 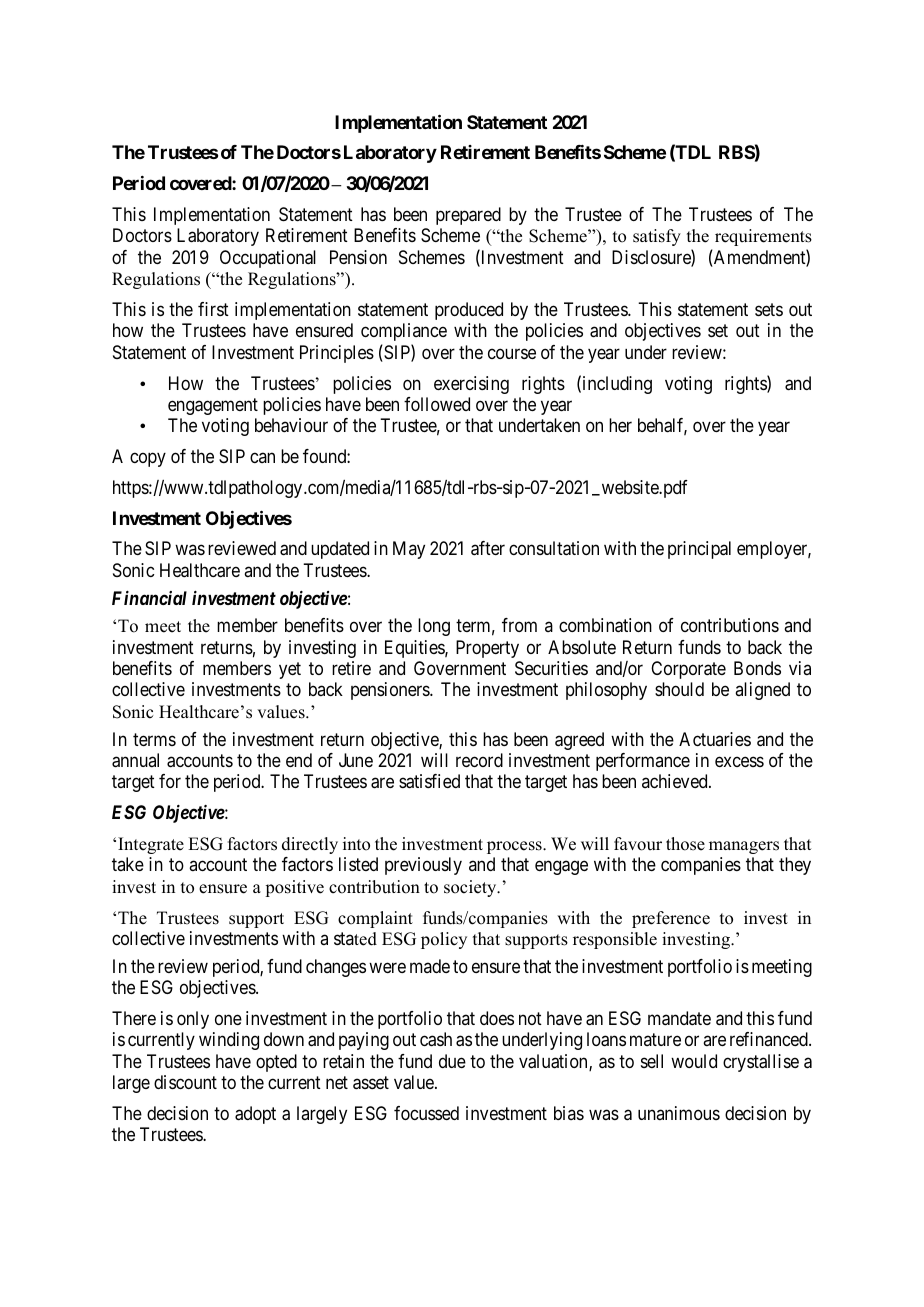 I want to click on prepared, so click(x=468, y=216).
